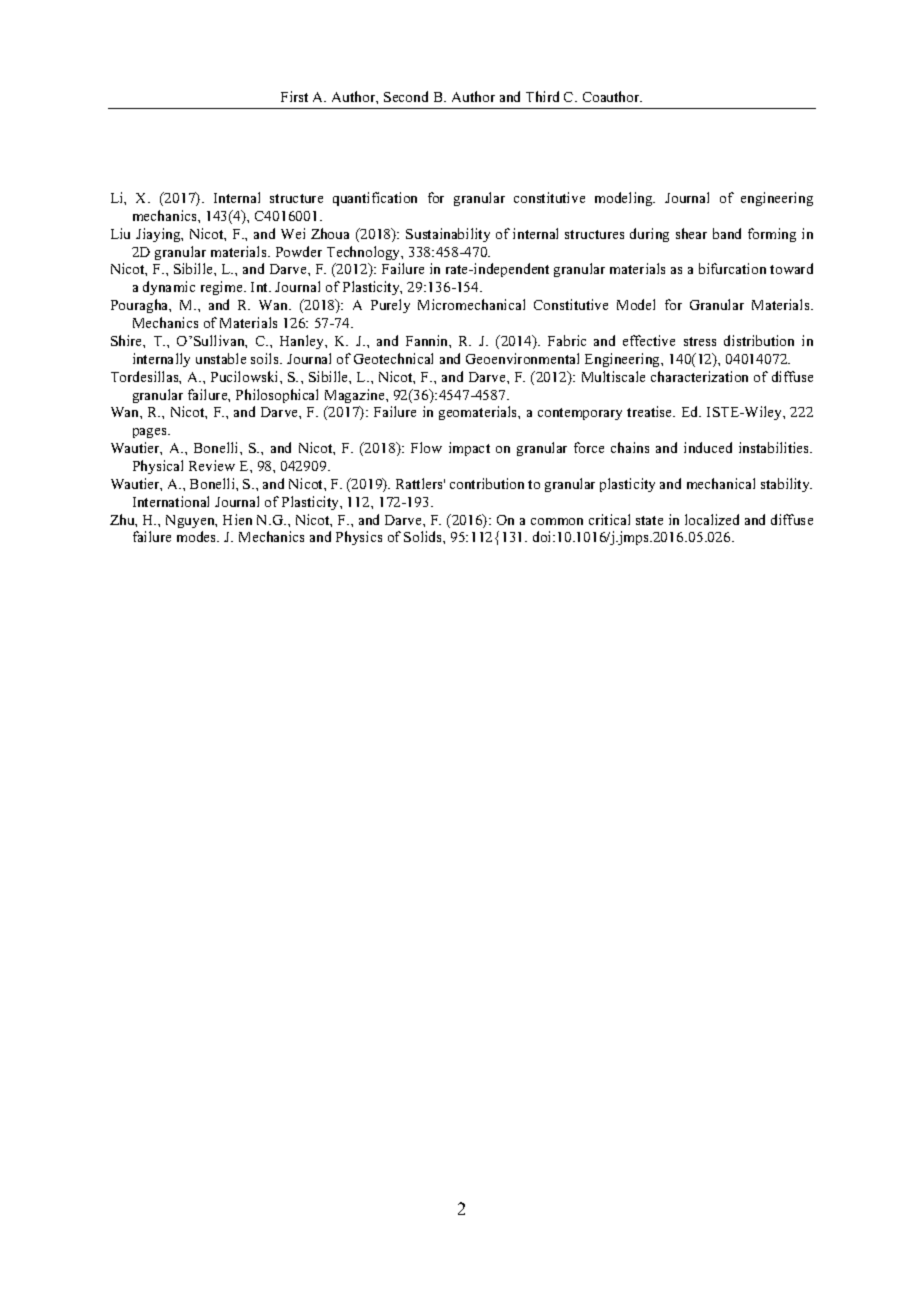 Image resolution: width=924 pixels, height=1308 pixels. I want to click on Solids, so click(424, 536).
